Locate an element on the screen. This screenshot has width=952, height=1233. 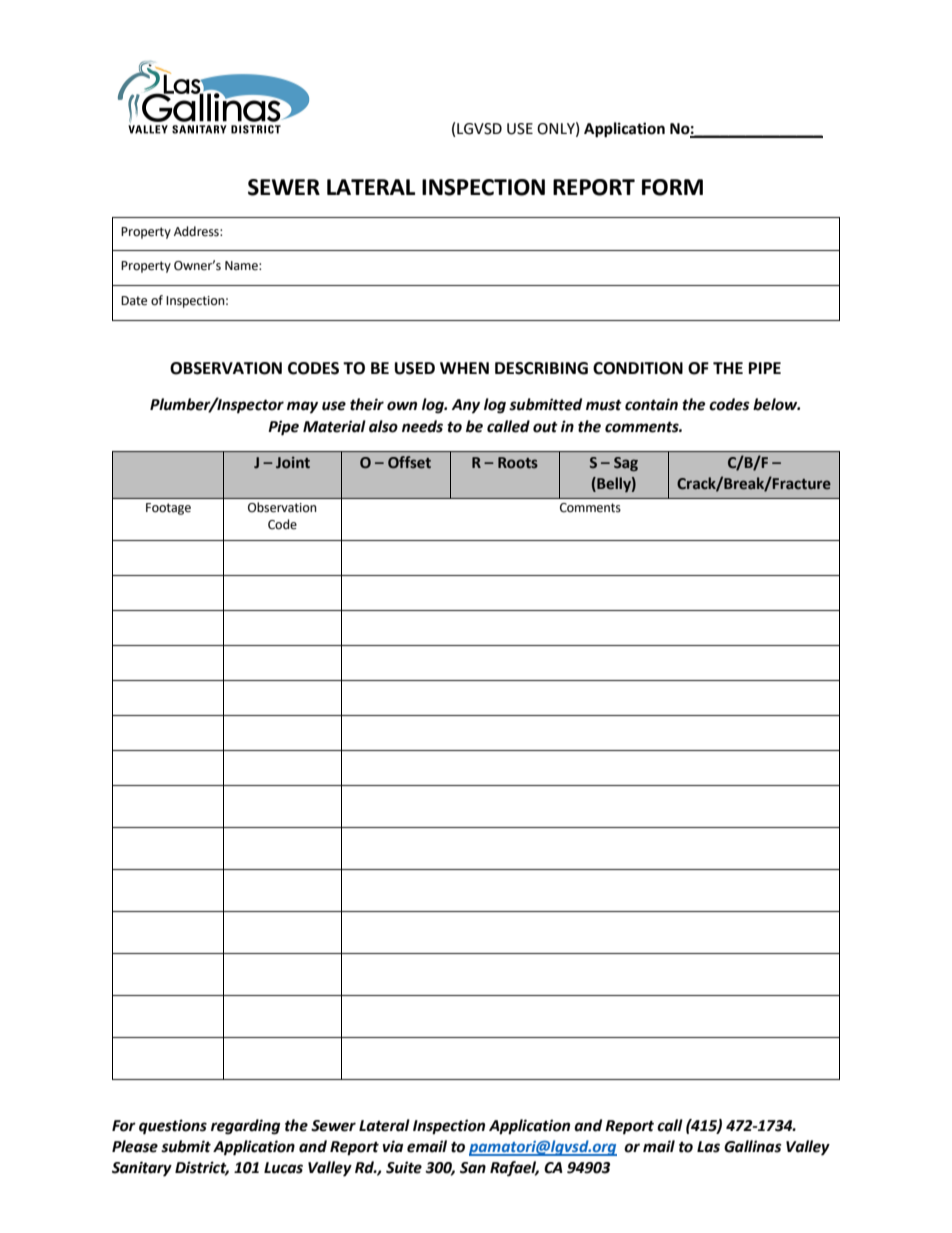
Offset is located at coordinates (409, 462).
